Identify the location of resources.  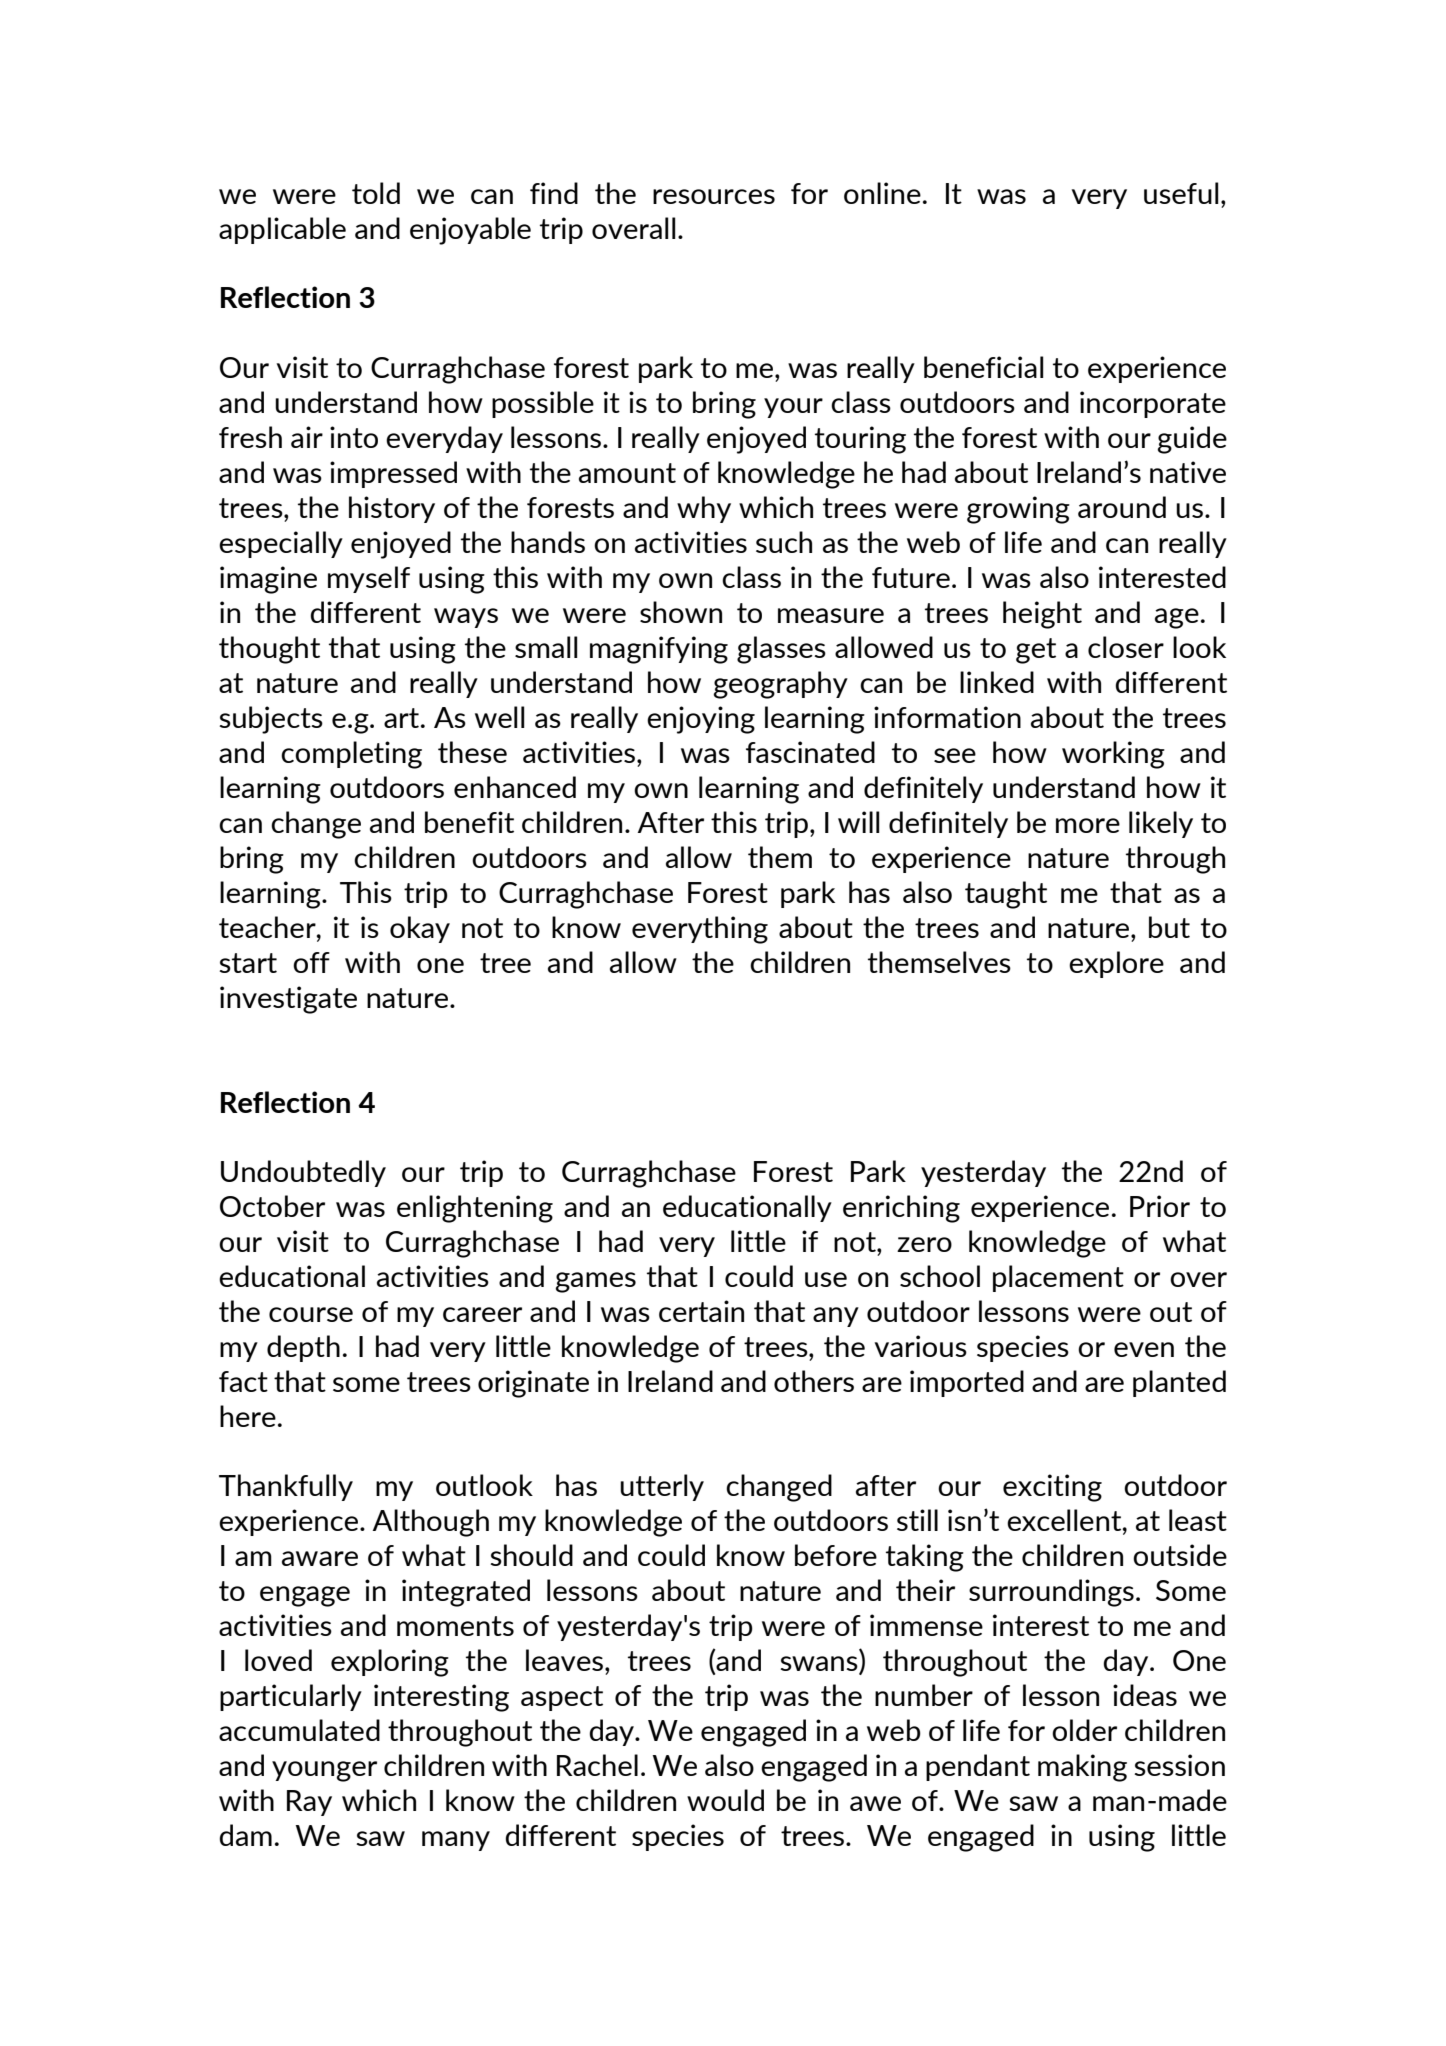
(714, 196).
